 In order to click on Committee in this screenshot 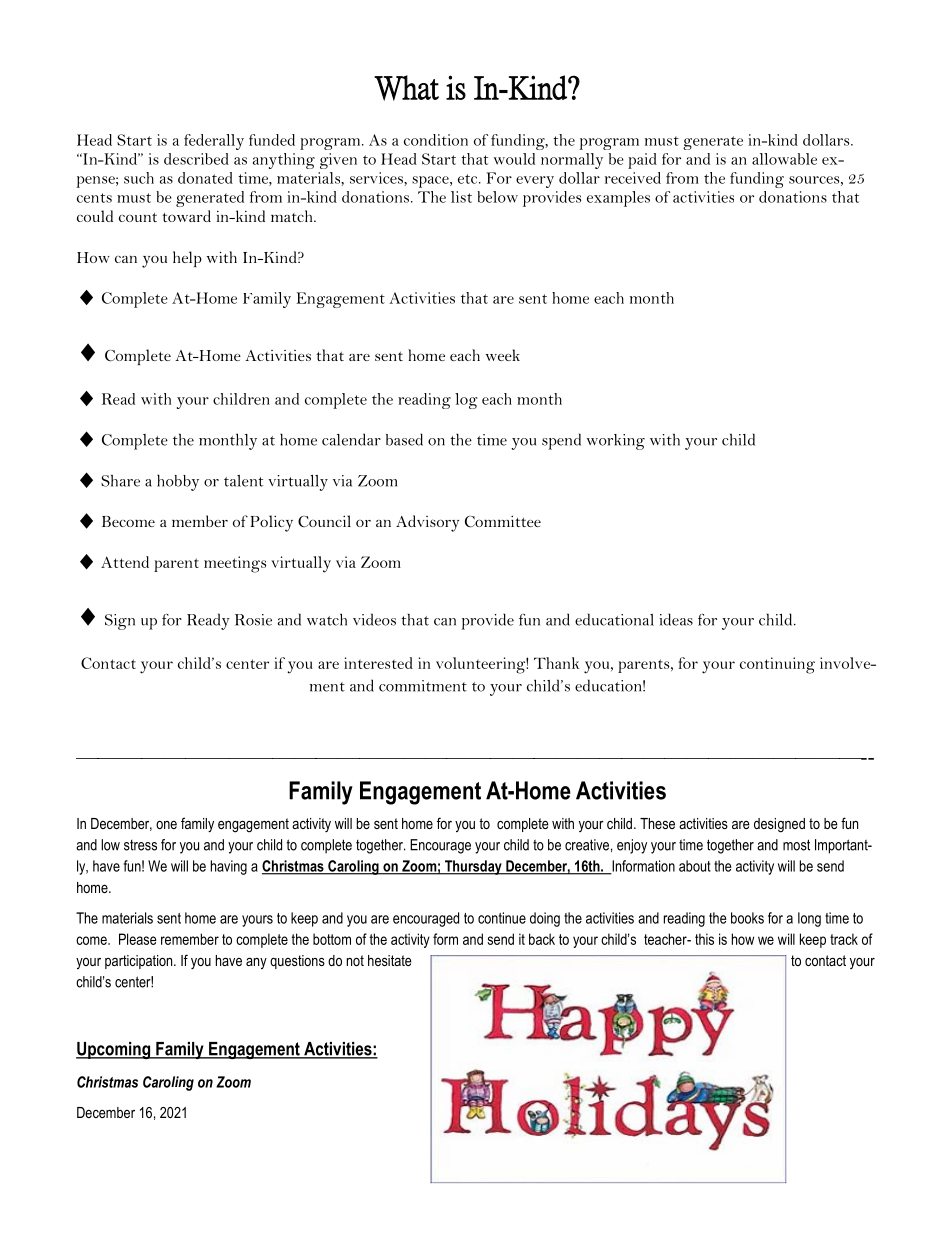, I will do `click(503, 522)`.
